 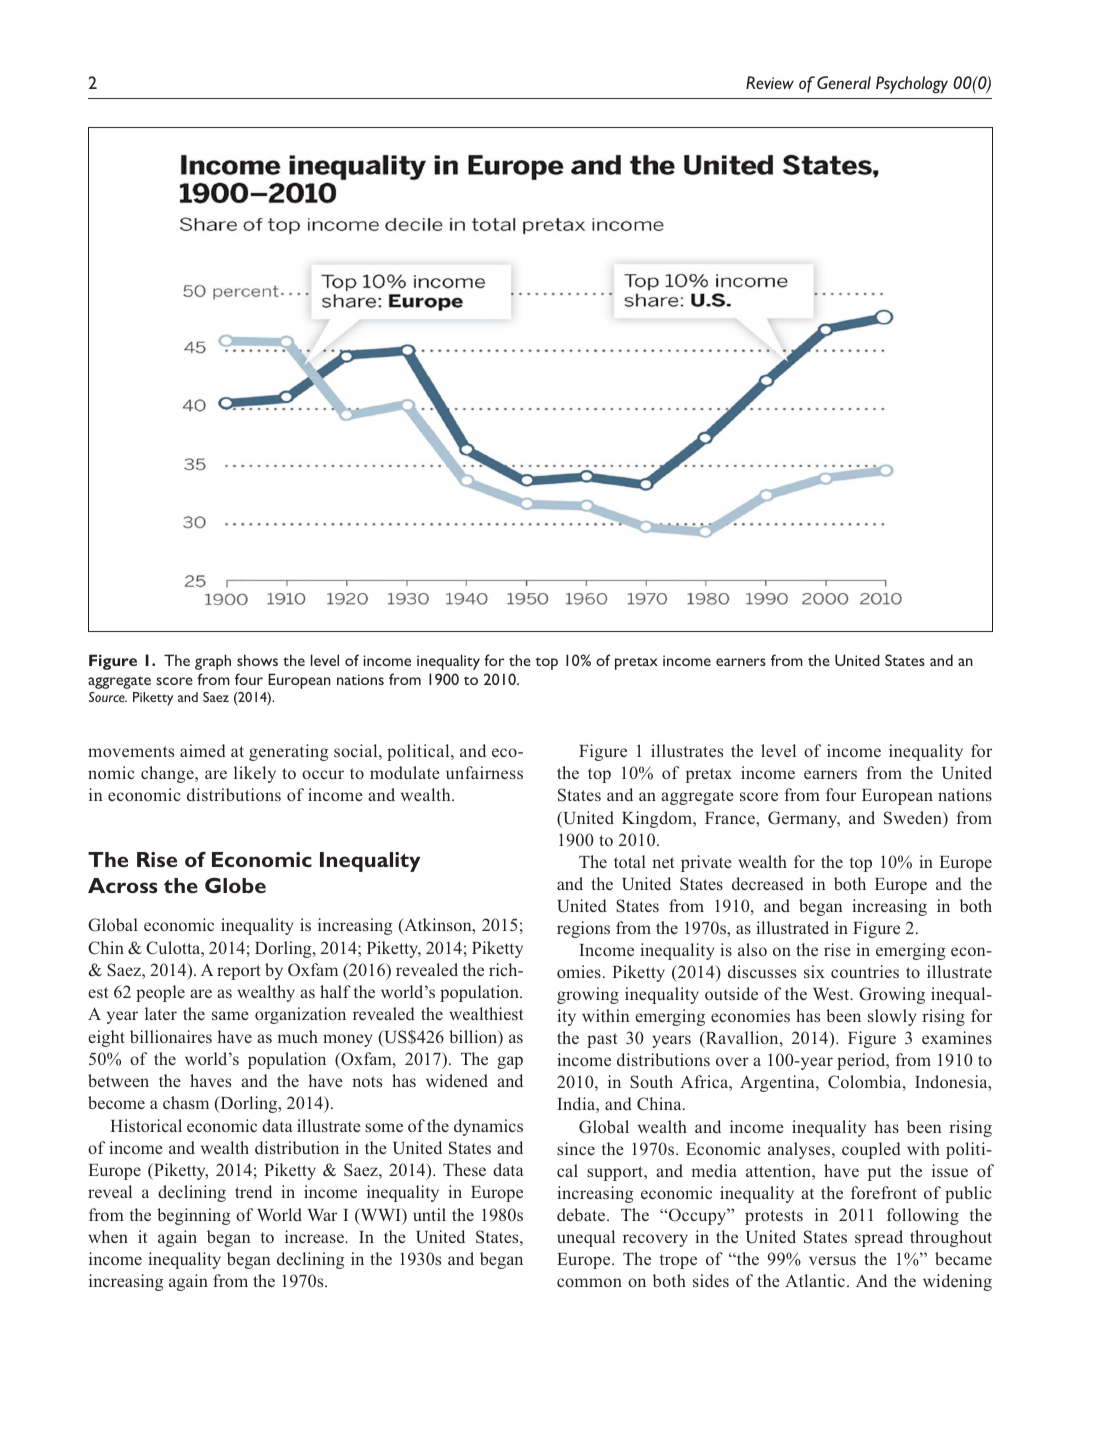 I want to click on Psychology, so click(x=912, y=85).
